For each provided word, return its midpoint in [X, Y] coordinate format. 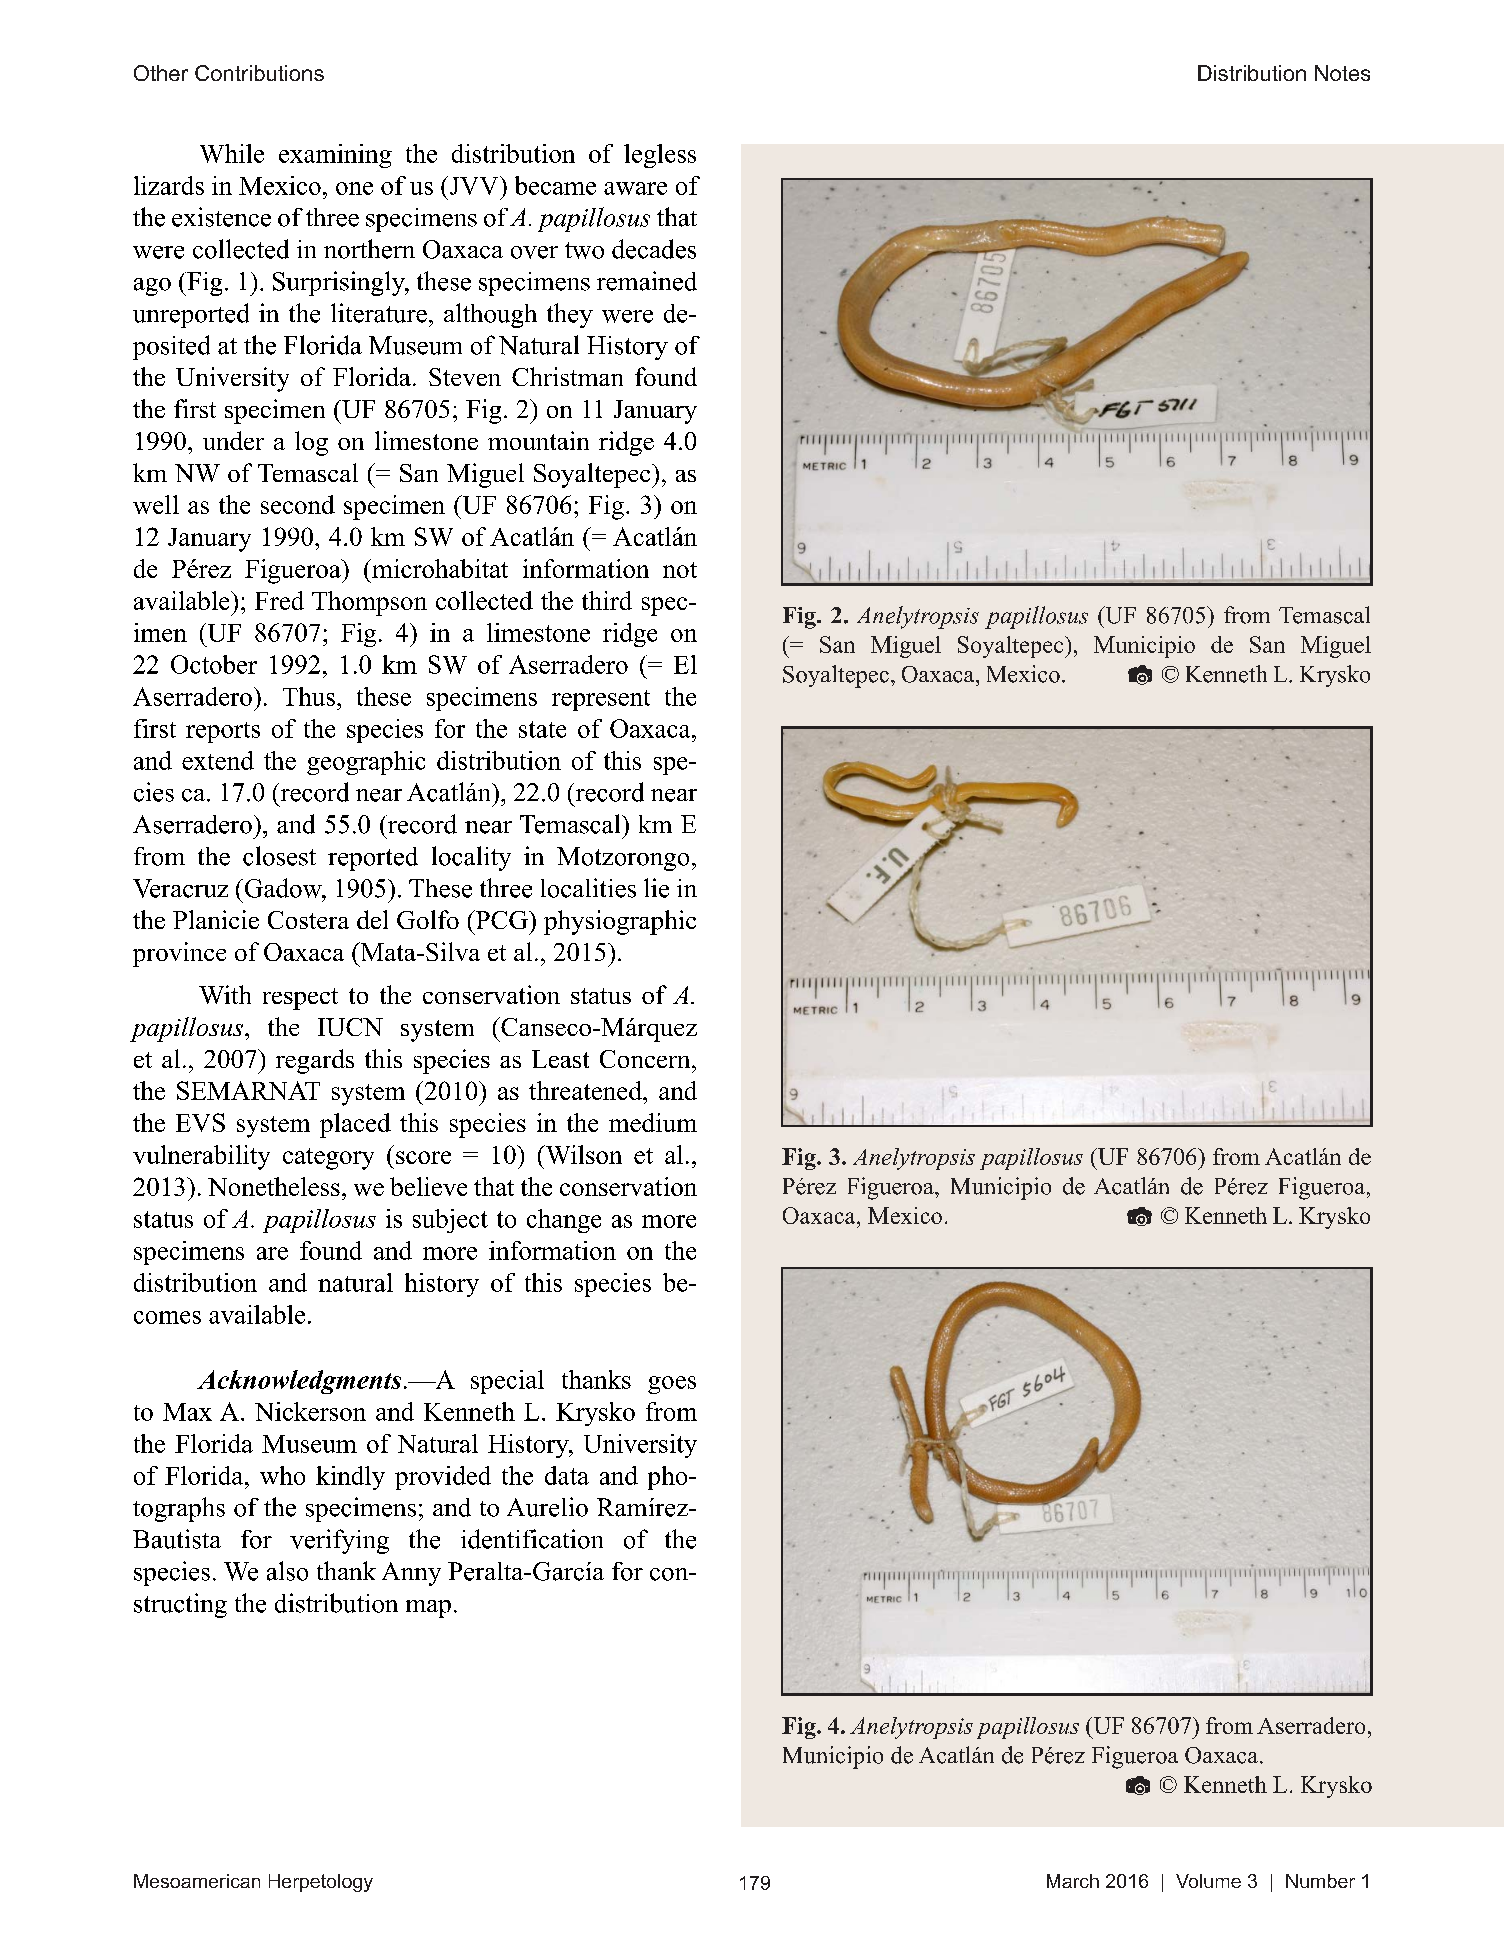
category [328, 1159]
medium [653, 1122]
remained [647, 281]
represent [601, 700]
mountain [538, 440]
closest [279, 856]
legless [660, 156]
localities [588, 888]
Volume [1208, 1881]
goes [672, 1385]
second [298, 504]
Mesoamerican [197, 1881]
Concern [646, 1059]
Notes [1342, 73]
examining [335, 156]
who [282, 1475]
